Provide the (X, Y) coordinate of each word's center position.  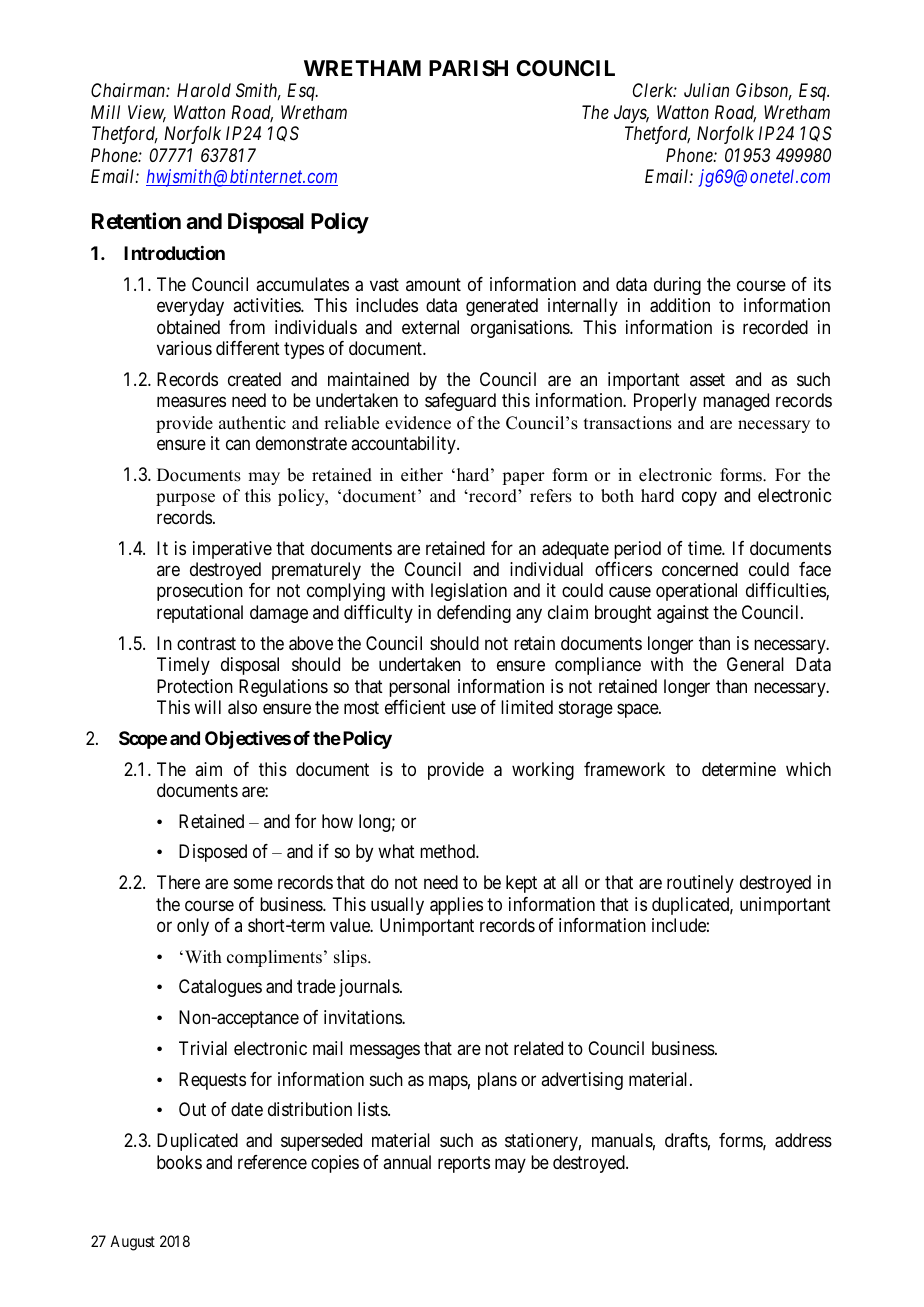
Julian (706, 90)
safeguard (460, 402)
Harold (204, 90)
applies (456, 906)
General (755, 664)
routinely (700, 884)
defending (474, 614)
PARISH (468, 68)
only (193, 927)
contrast (206, 644)
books (179, 1162)
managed (736, 402)
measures (191, 402)
